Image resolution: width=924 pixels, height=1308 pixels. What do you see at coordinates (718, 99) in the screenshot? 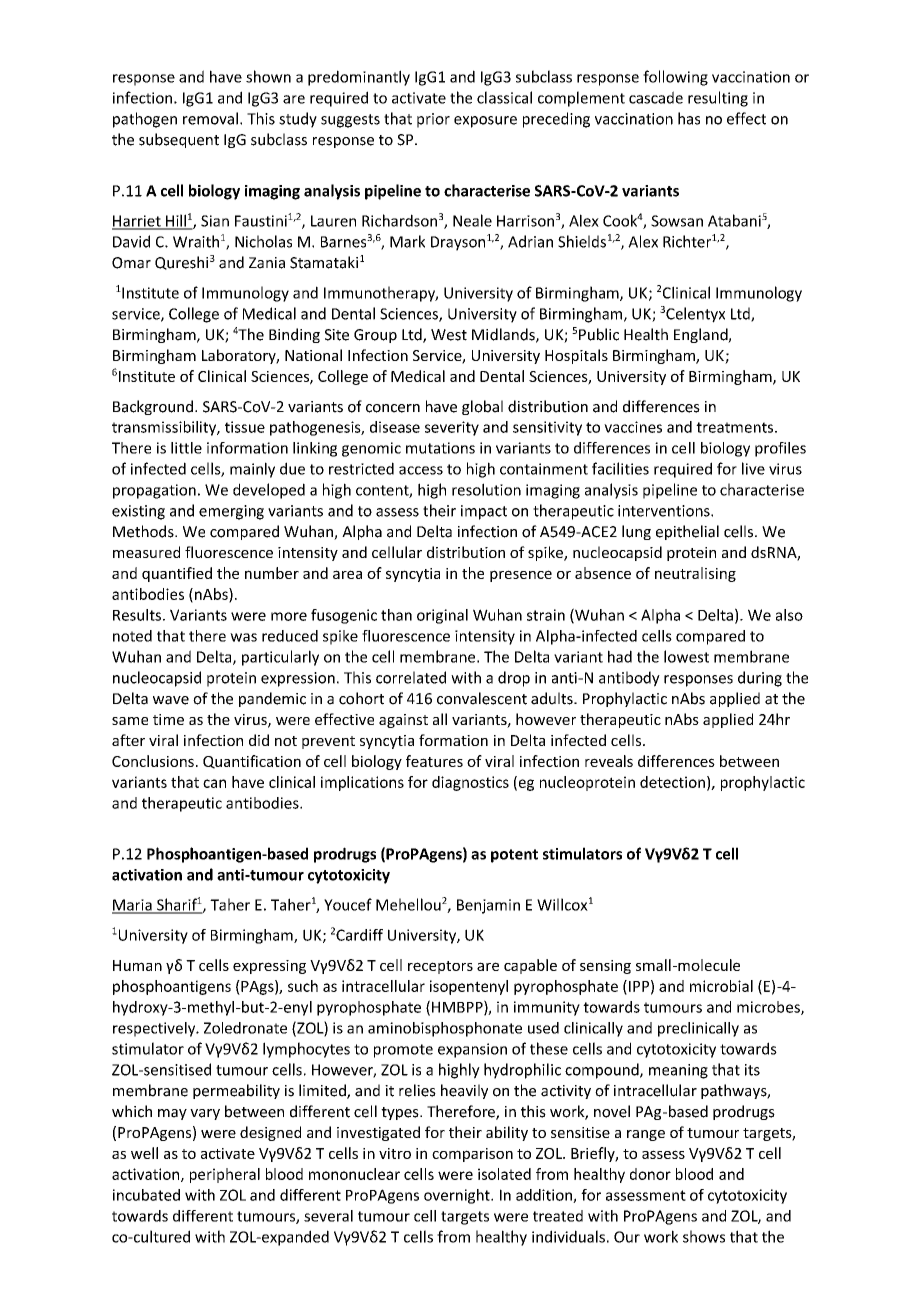
I see `resulting` at bounding box center [718, 99].
